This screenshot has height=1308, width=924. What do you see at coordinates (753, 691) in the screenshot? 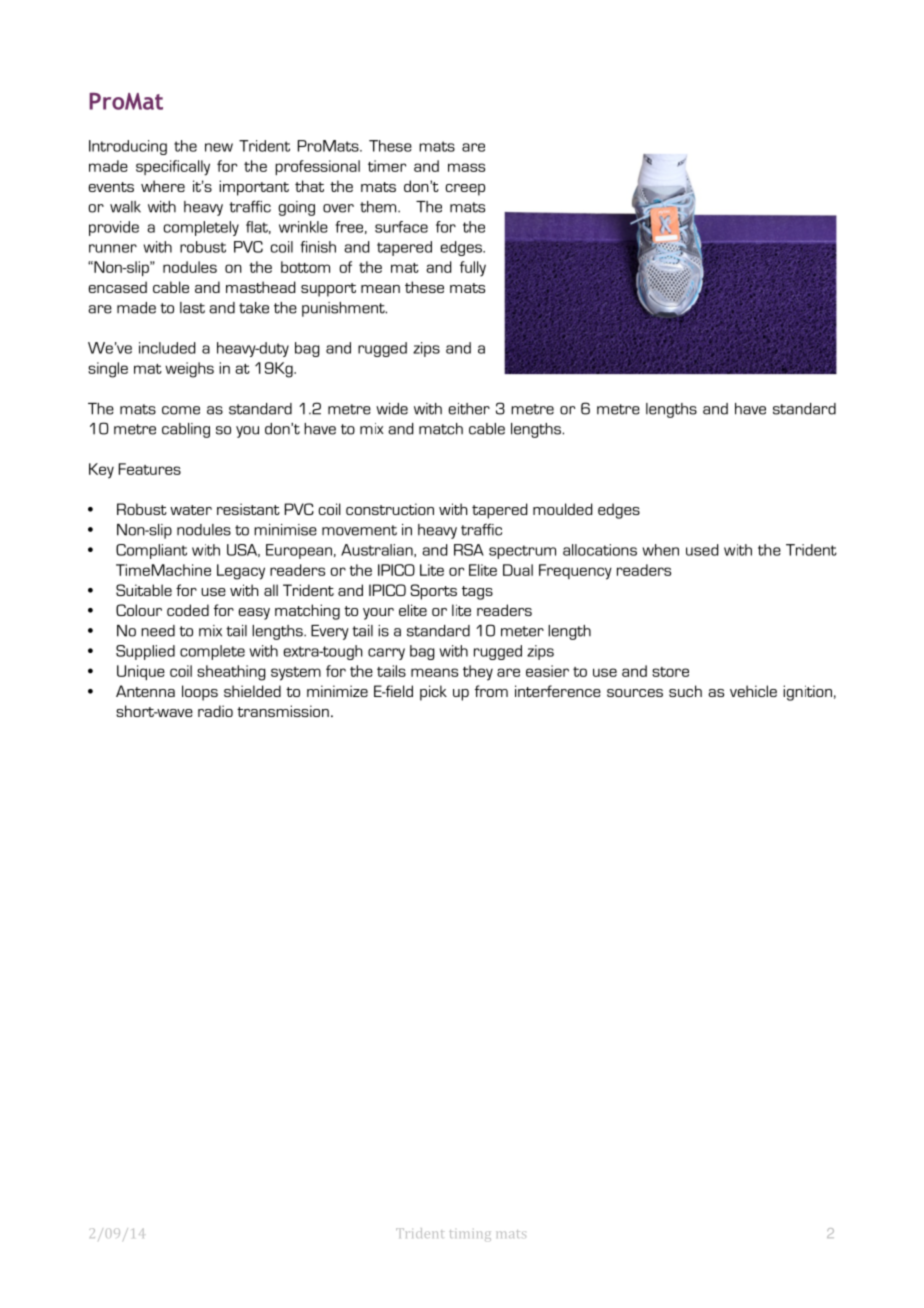
I see `vehicle` at bounding box center [753, 691].
